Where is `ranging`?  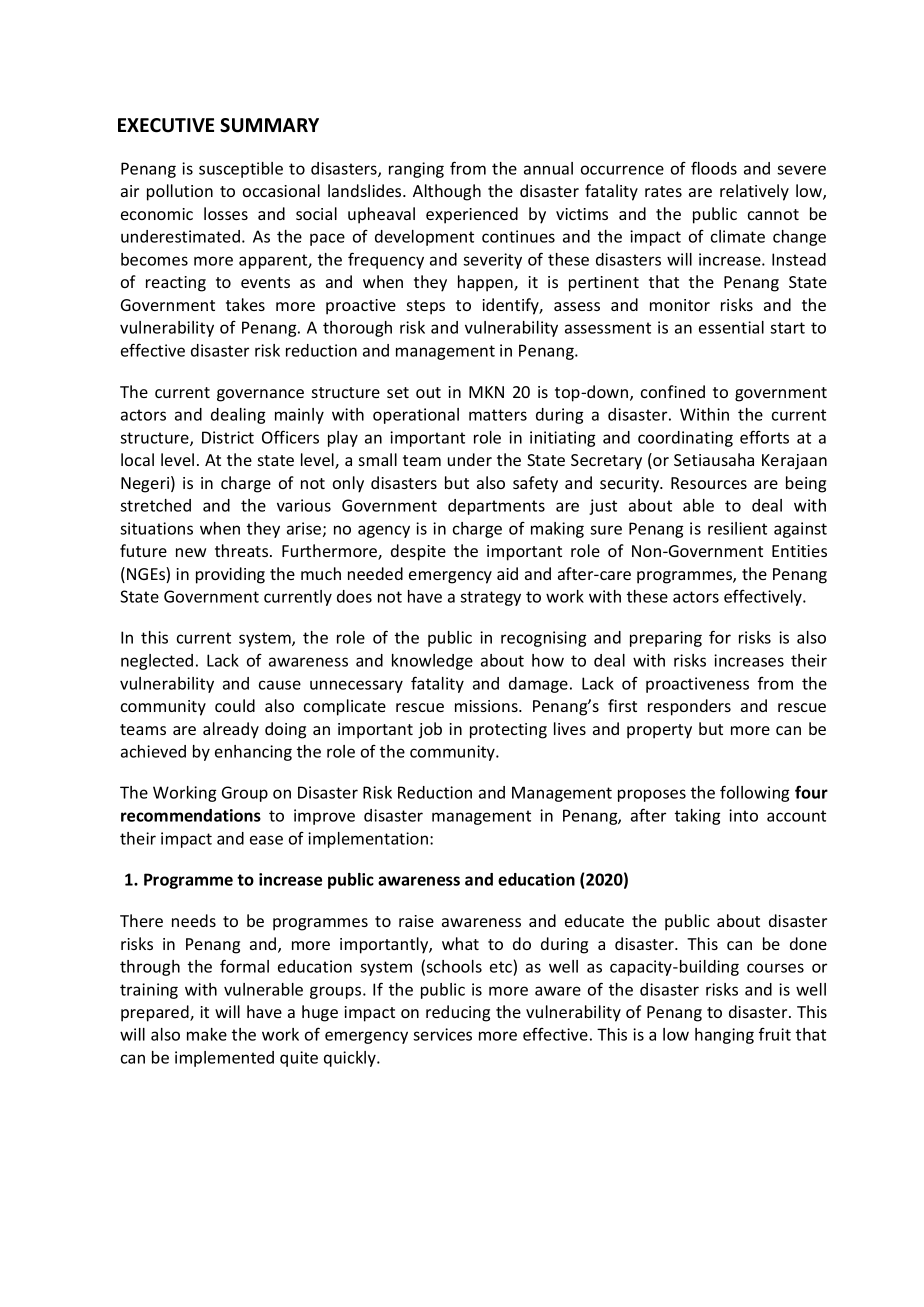
ranging is located at coordinates (416, 170).
